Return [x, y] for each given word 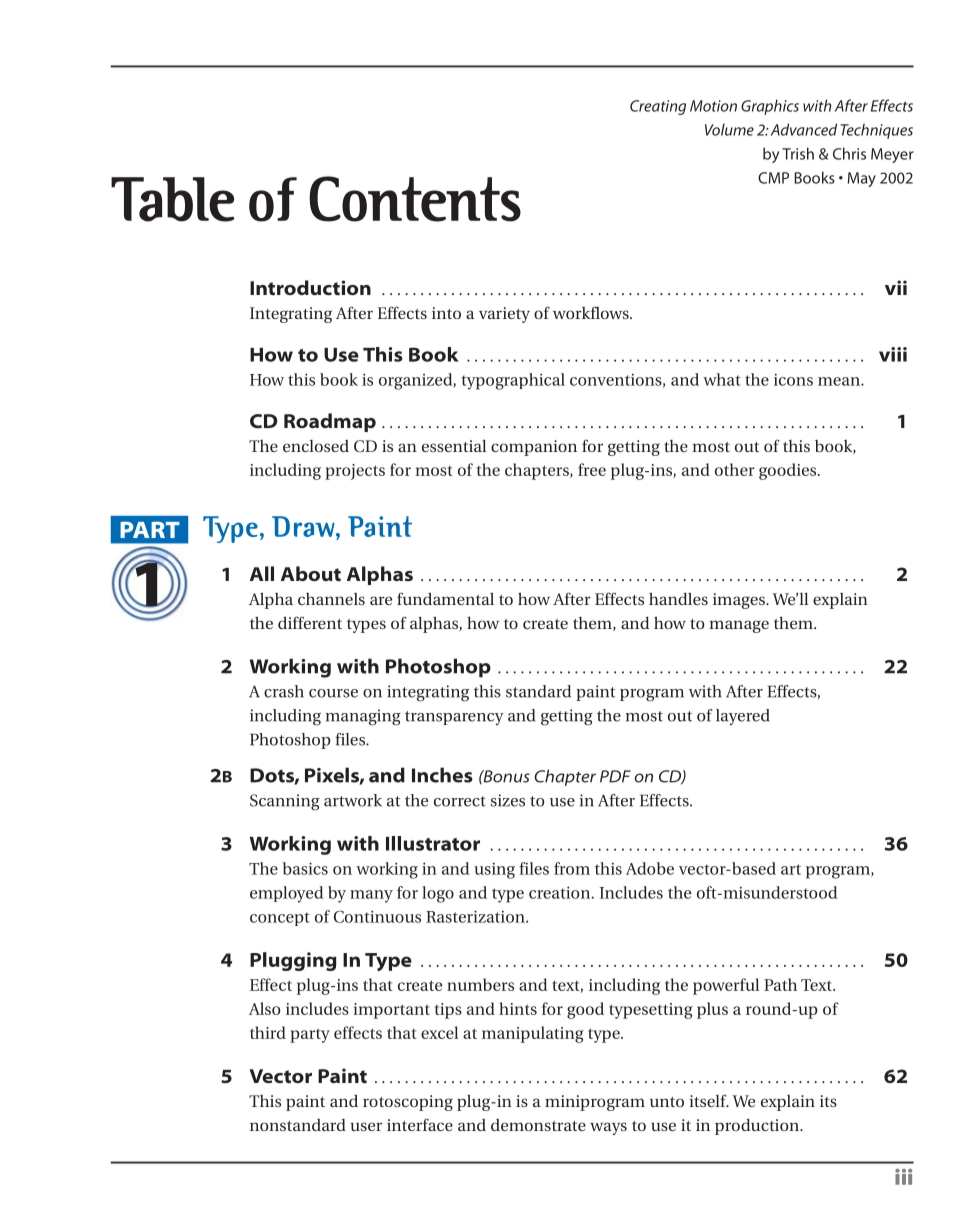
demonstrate [538, 1125]
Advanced [804, 129]
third [268, 1032]
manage [739, 626]
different [310, 622]
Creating [658, 107]
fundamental [445, 598]
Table [172, 199]
